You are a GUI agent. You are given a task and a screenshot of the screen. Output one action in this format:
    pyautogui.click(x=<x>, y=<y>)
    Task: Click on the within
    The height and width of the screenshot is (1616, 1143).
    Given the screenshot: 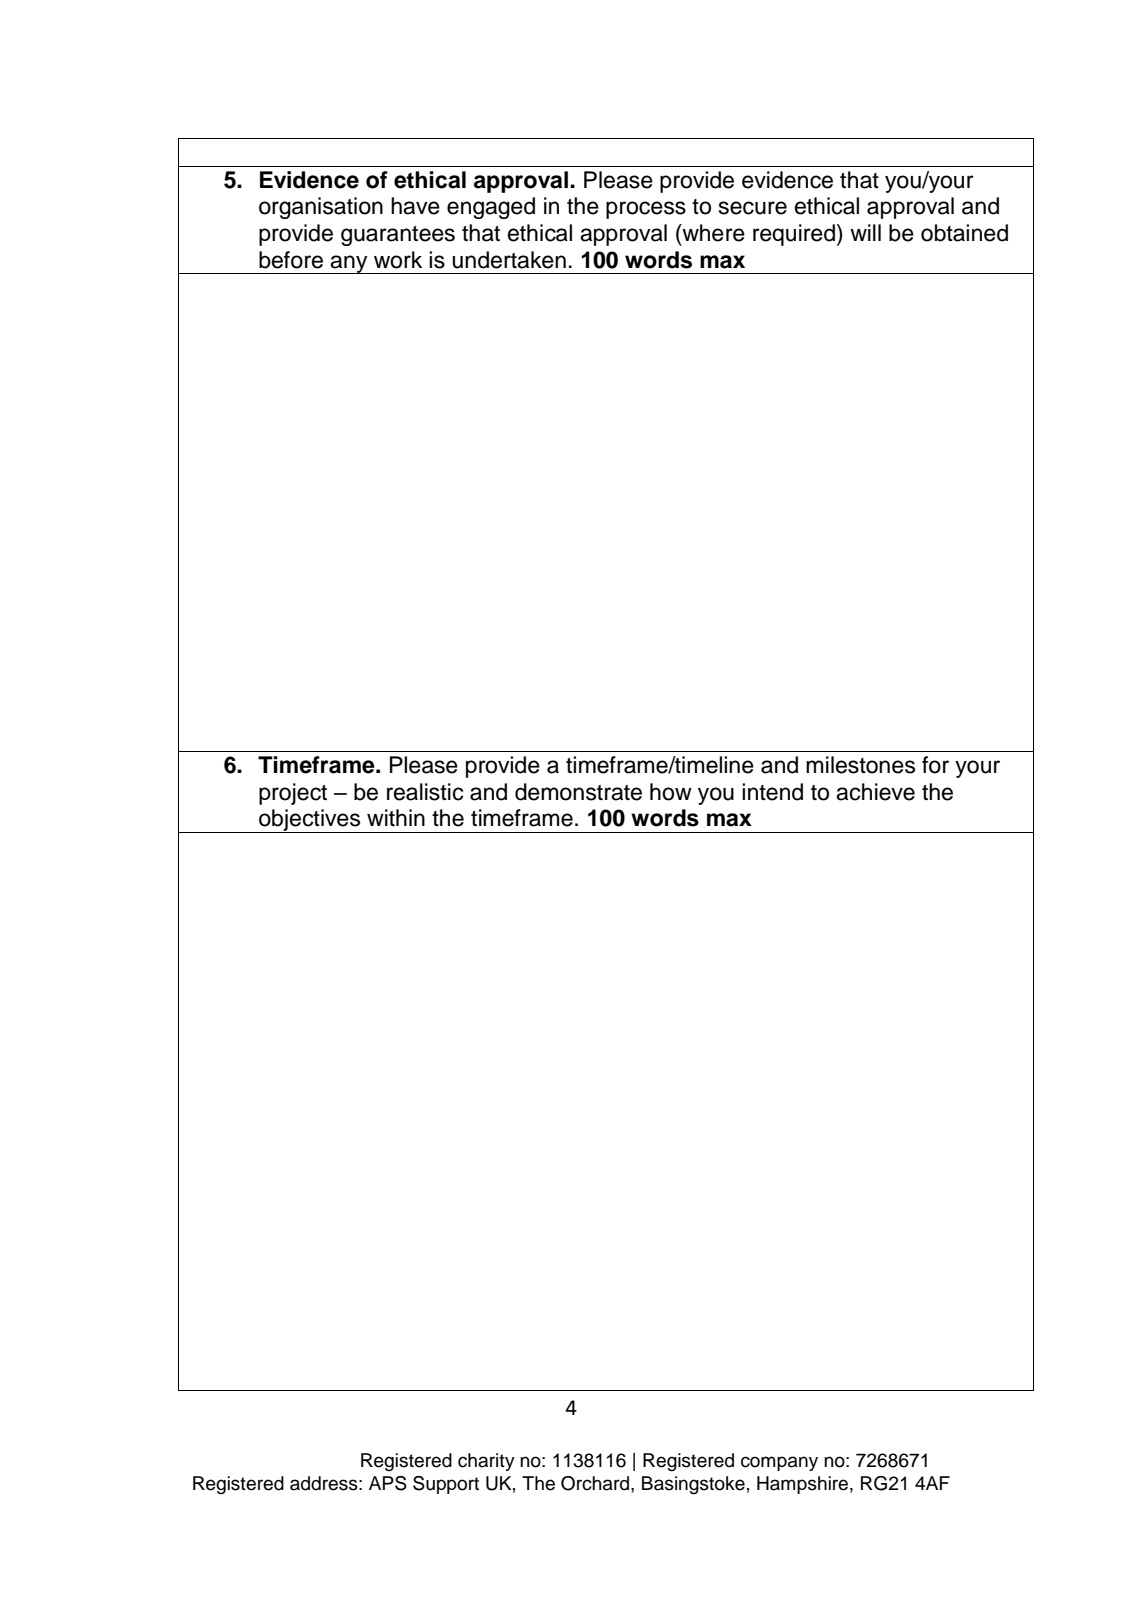 What is the action you would take?
    pyautogui.click(x=396, y=817)
